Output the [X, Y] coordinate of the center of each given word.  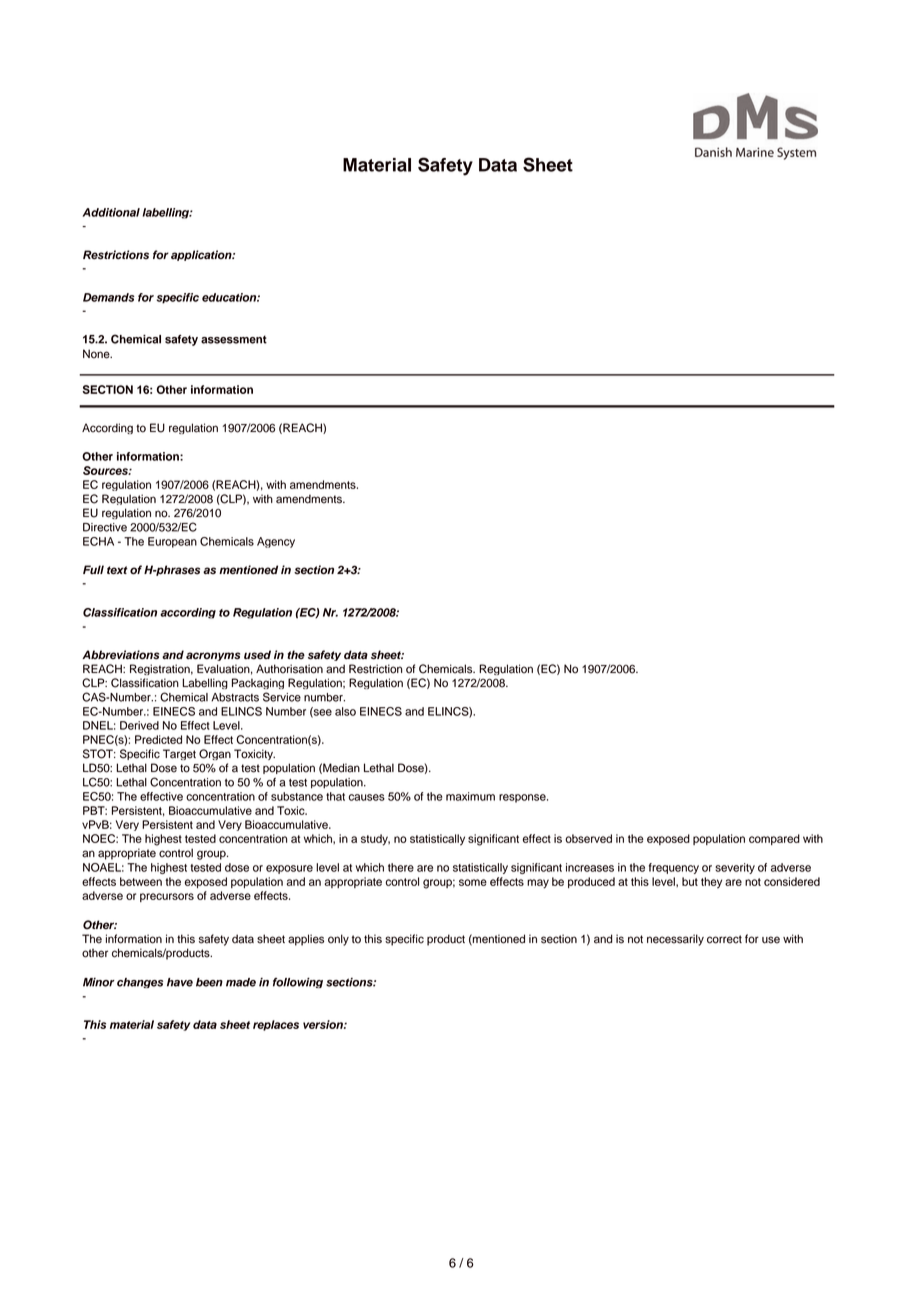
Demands [109, 297]
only [338, 940]
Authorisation [289, 669]
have [180, 982]
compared [774, 839]
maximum [470, 796]
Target [179, 754]
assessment [234, 339]
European [172, 542]
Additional [111, 212]
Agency [276, 542]
